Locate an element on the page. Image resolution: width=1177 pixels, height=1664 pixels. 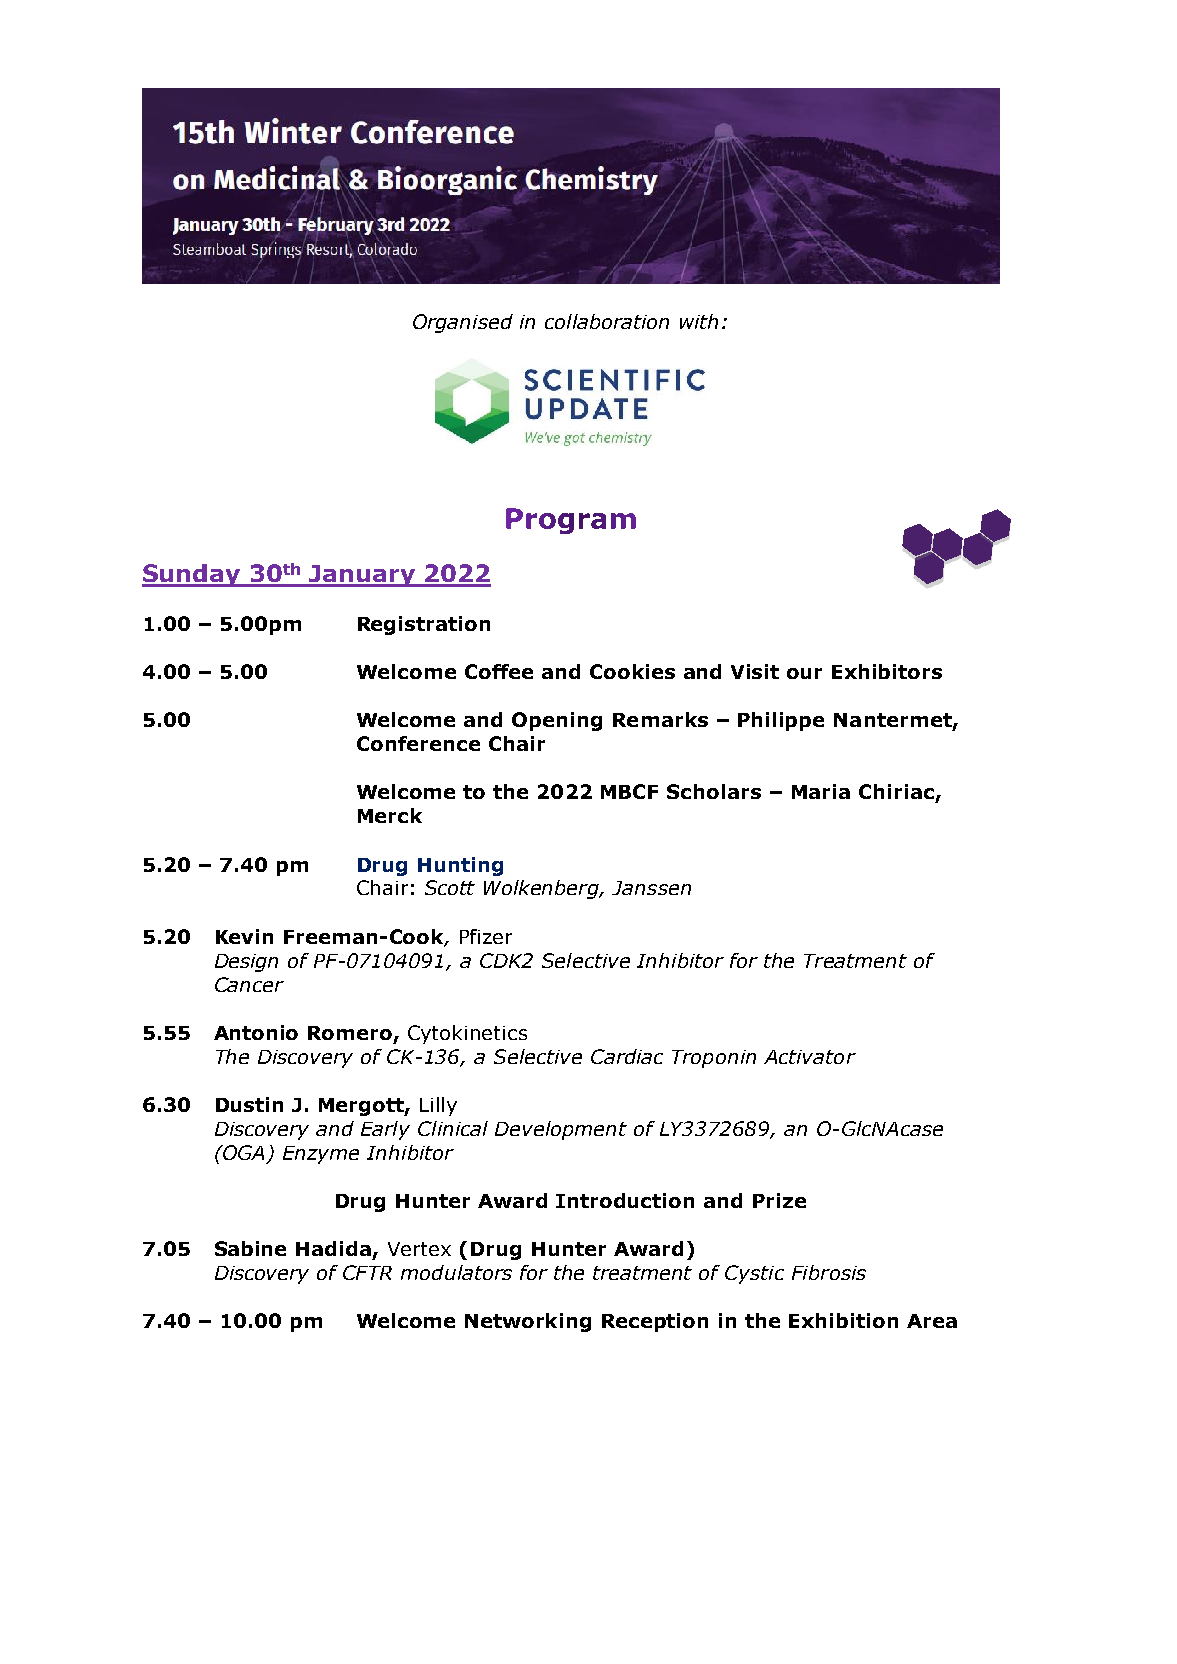
Coffee is located at coordinates (499, 671).
